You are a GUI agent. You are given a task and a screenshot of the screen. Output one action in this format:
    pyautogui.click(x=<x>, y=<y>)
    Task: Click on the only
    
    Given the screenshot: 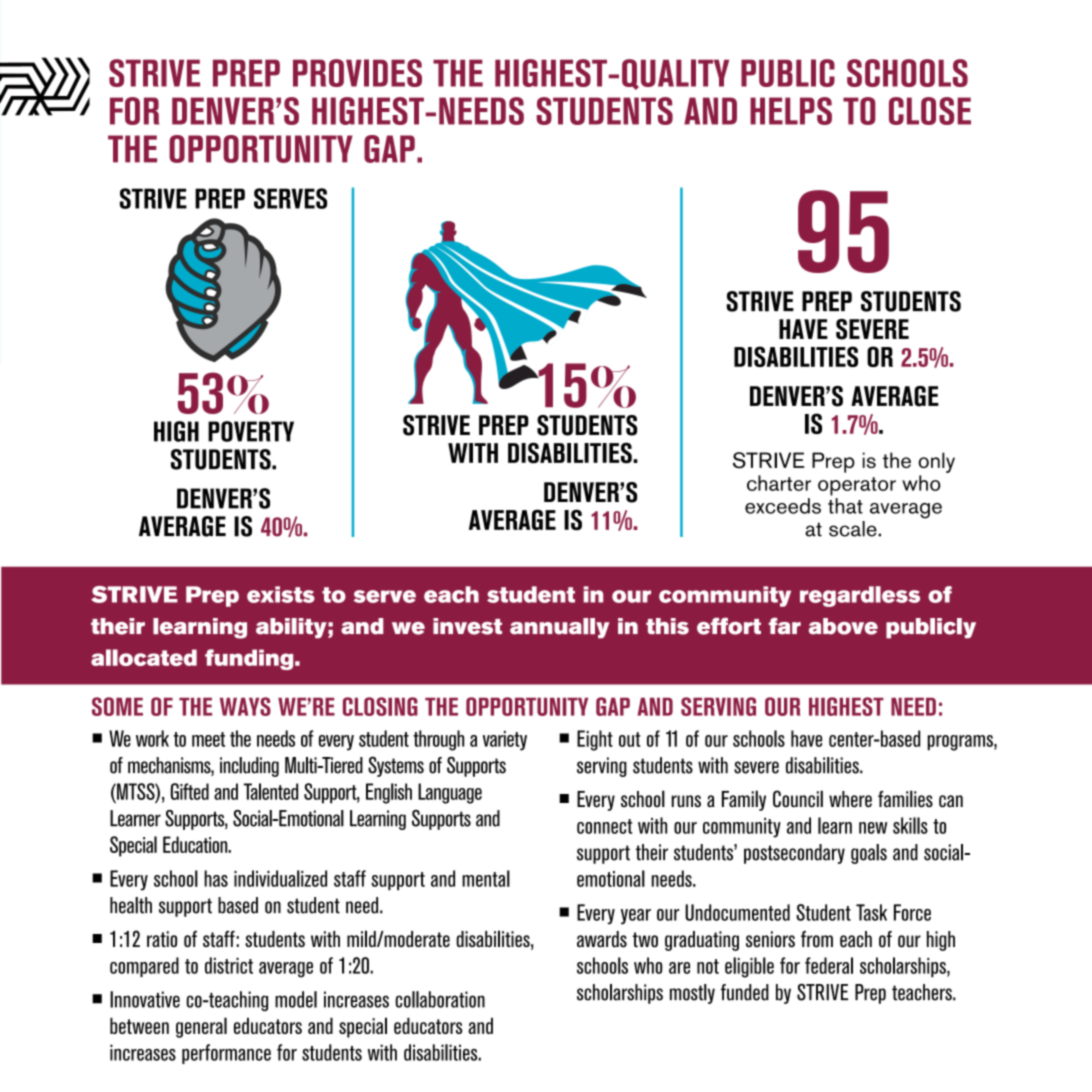 What is the action you would take?
    pyautogui.click(x=936, y=462)
